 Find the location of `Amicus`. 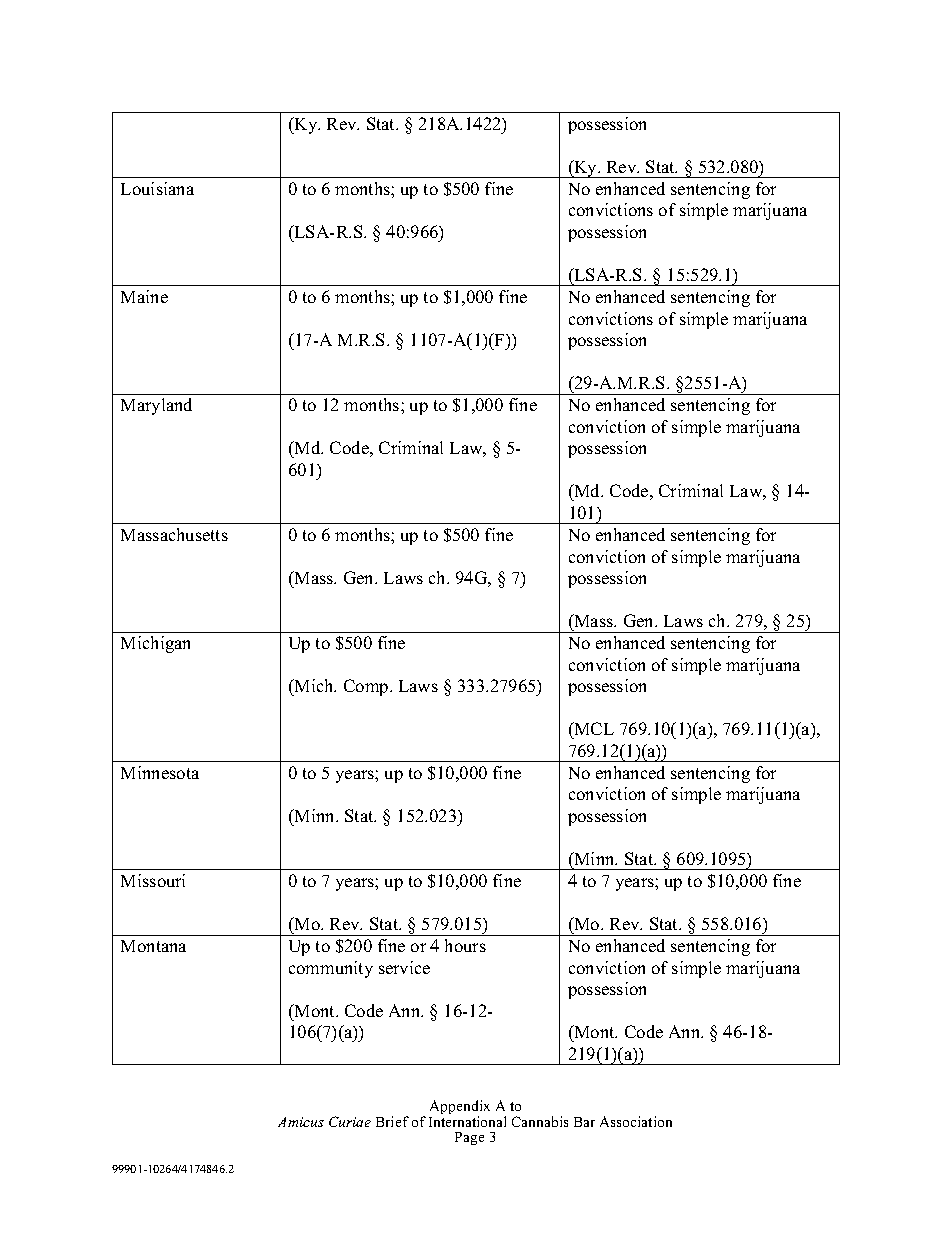

Amicus is located at coordinates (301, 1122).
